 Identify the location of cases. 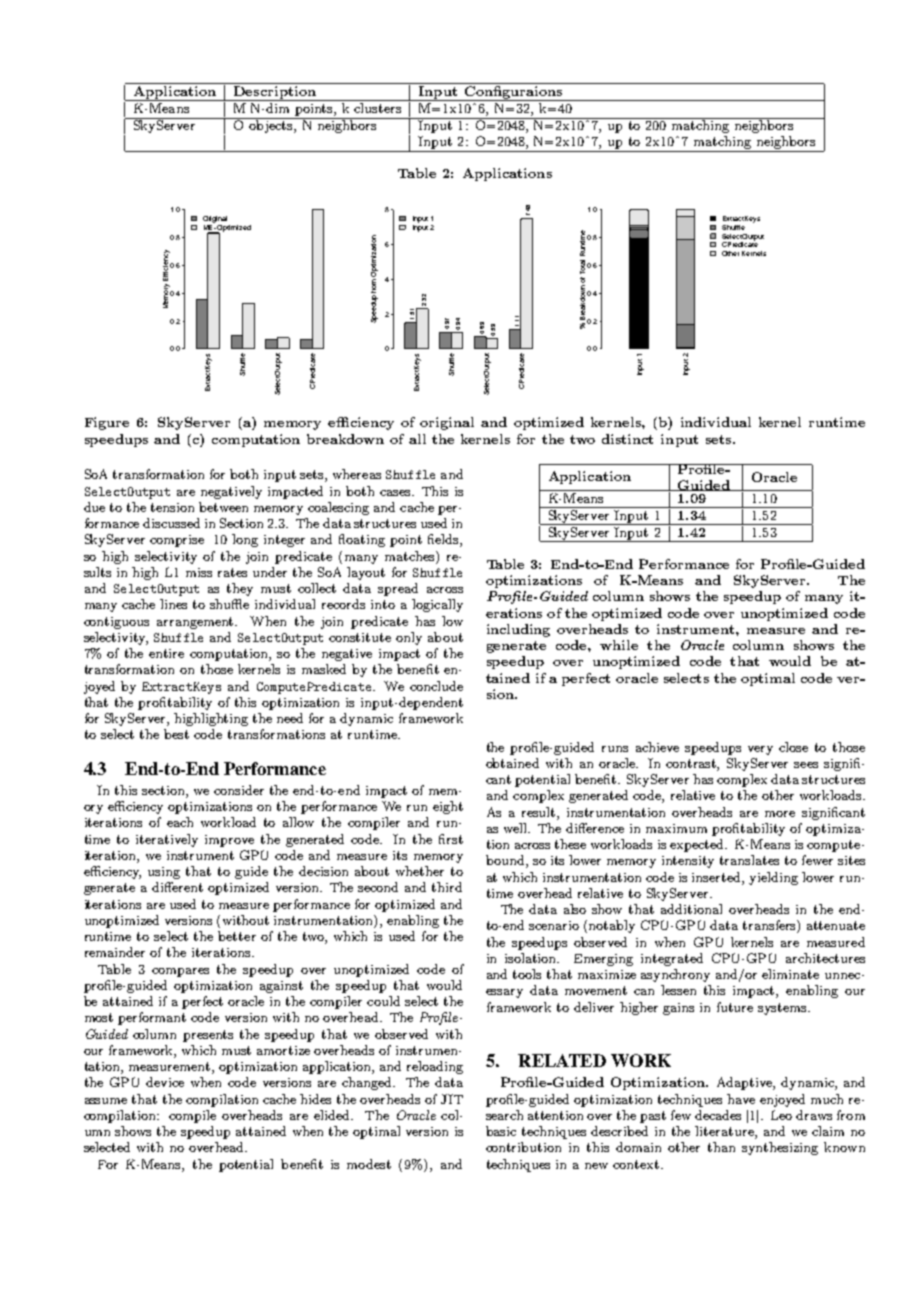
(396, 493).
